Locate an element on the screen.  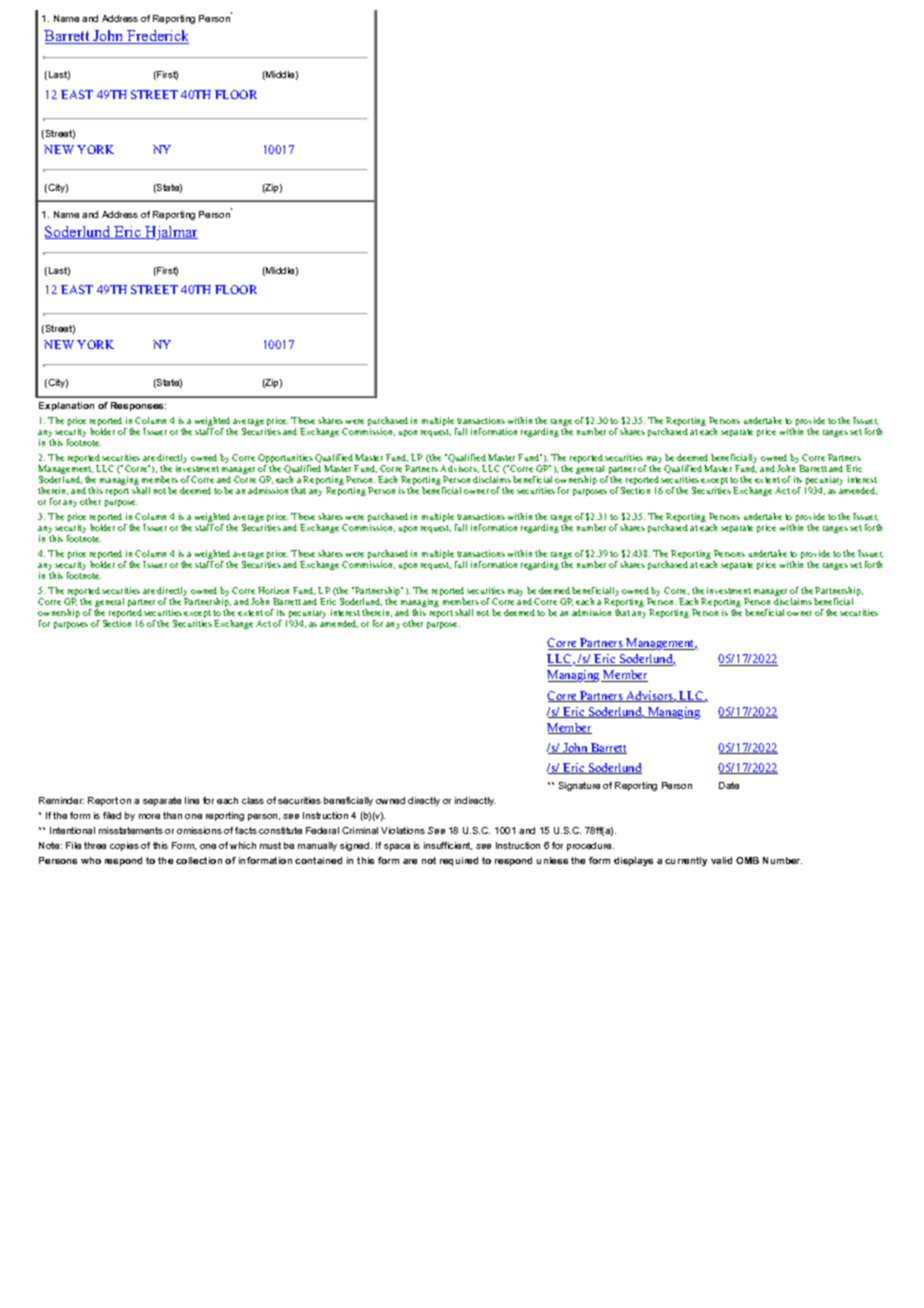
Hjalmar is located at coordinates (170, 233).
